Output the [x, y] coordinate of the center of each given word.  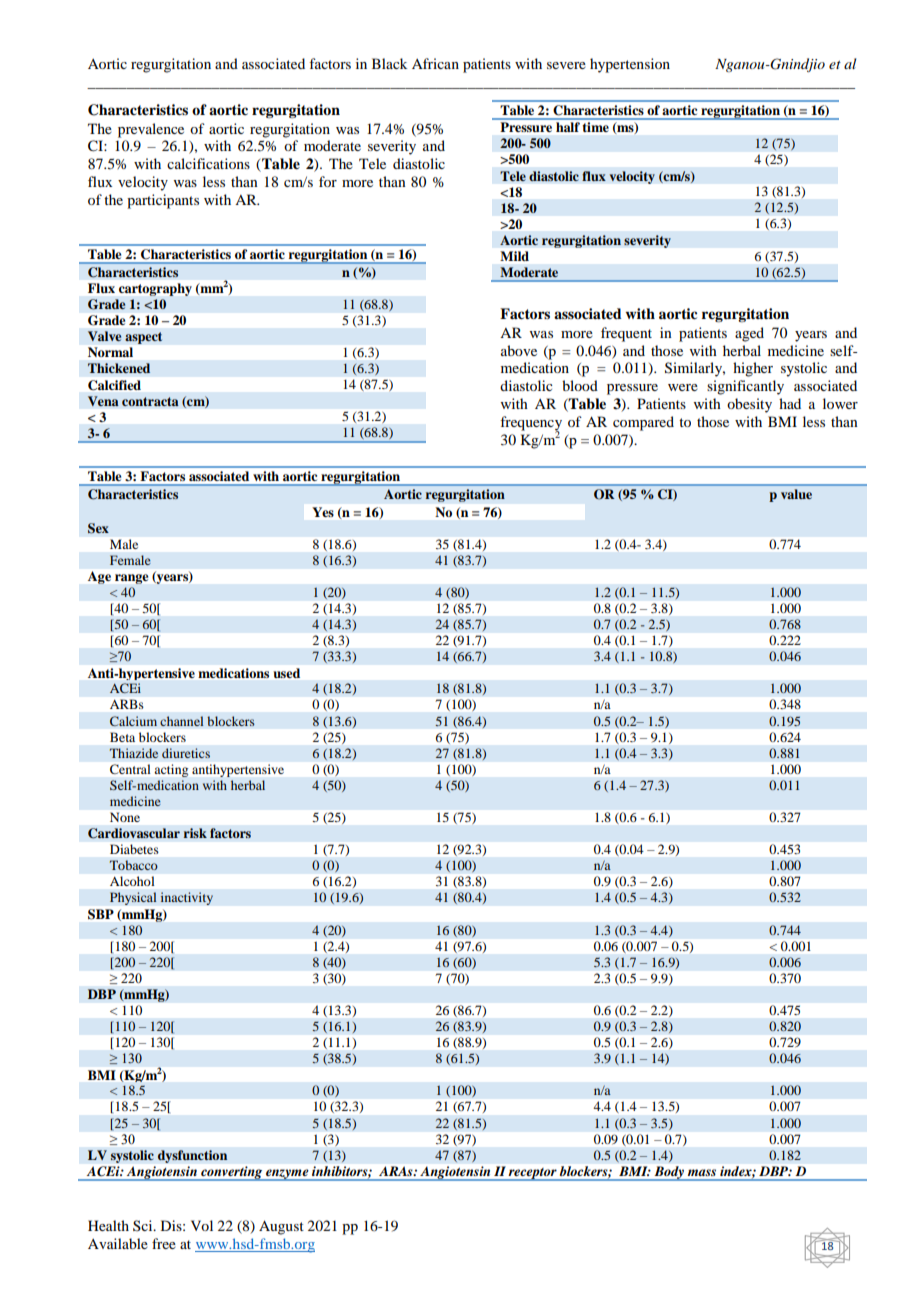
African [435, 63]
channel [182, 721]
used [287, 673]
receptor [533, 1174]
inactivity [186, 898]
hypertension [630, 65]
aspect [143, 338]
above [519, 350]
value [796, 494]
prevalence [151, 130]
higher [753, 369]
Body [669, 1173]
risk [195, 833]
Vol [202, 1225]
